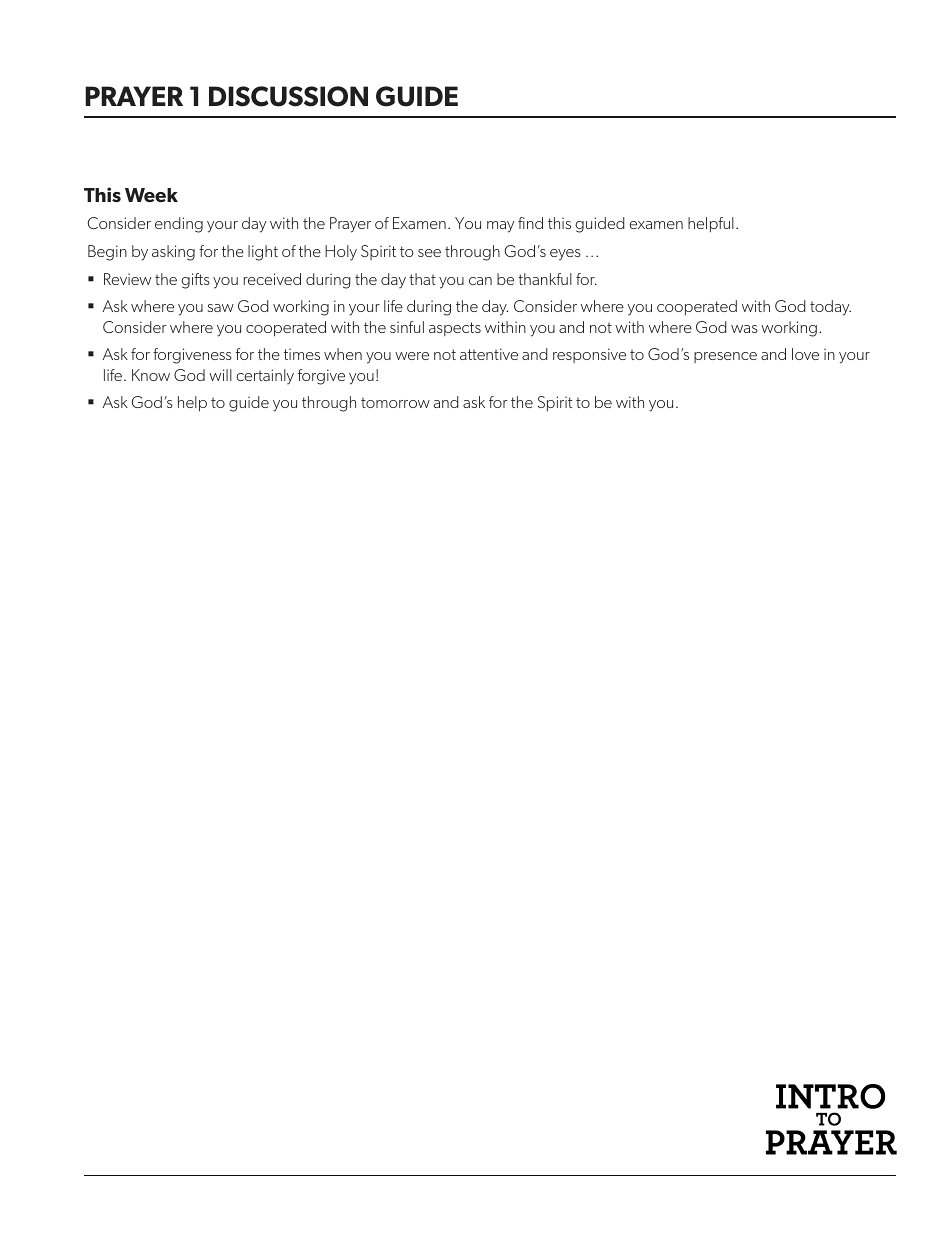 The width and height of the screenshot is (952, 1233). What do you see at coordinates (501, 227) in the screenshot?
I see `may` at bounding box center [501, 227].
